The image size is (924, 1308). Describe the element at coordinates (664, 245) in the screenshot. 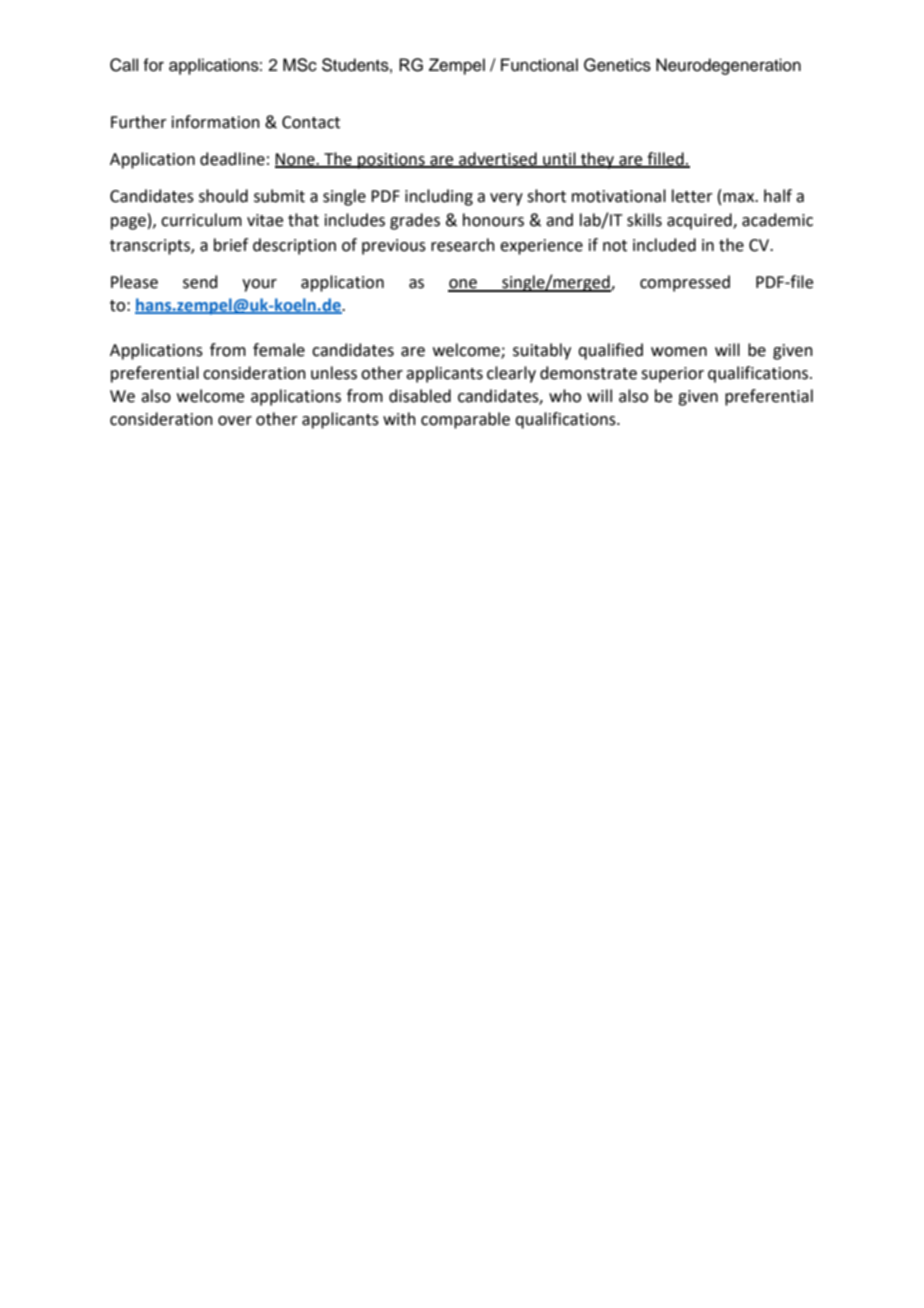

I see `included` at that location.
